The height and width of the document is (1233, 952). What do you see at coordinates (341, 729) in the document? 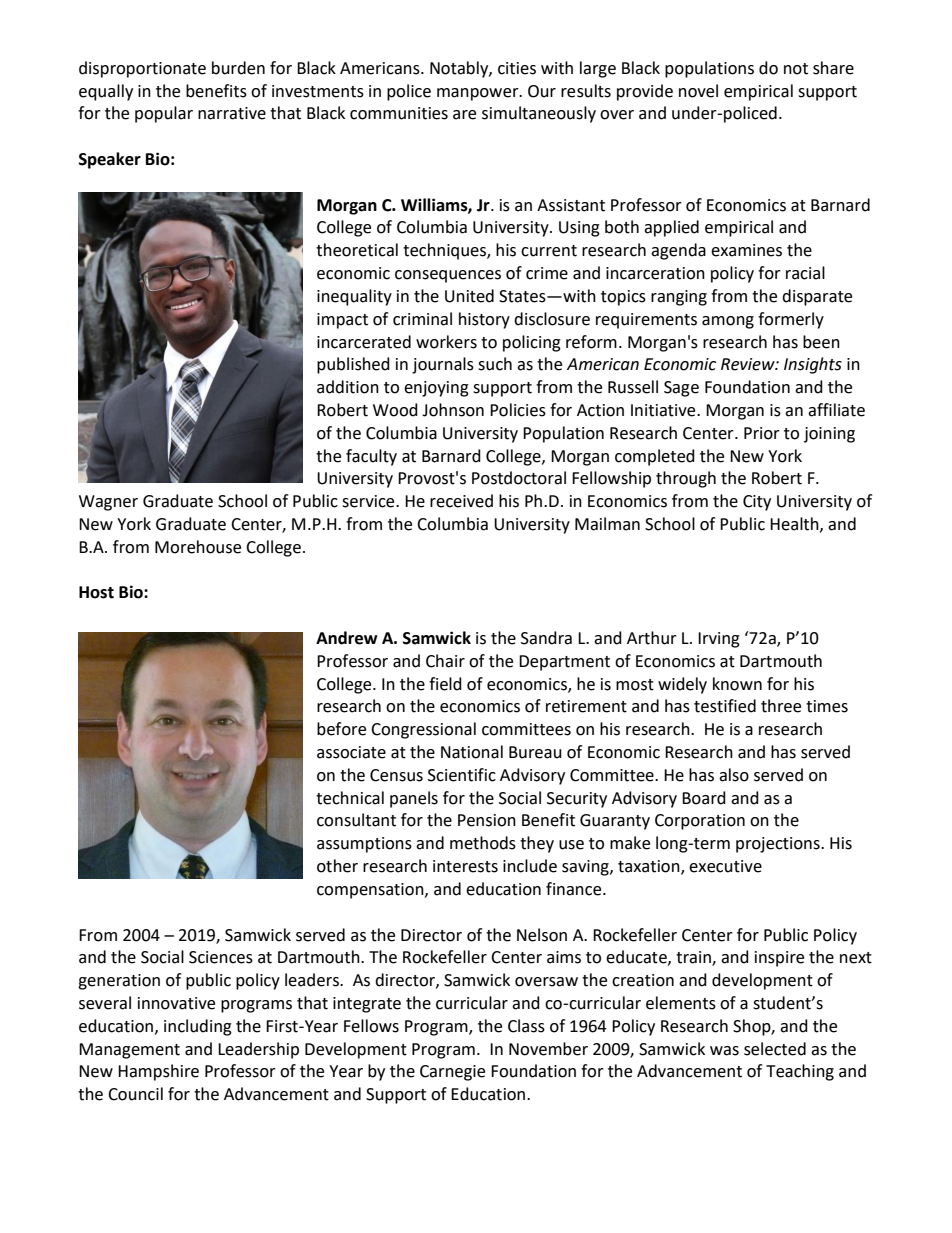
I see `before` at bounding box center [341, 729].
